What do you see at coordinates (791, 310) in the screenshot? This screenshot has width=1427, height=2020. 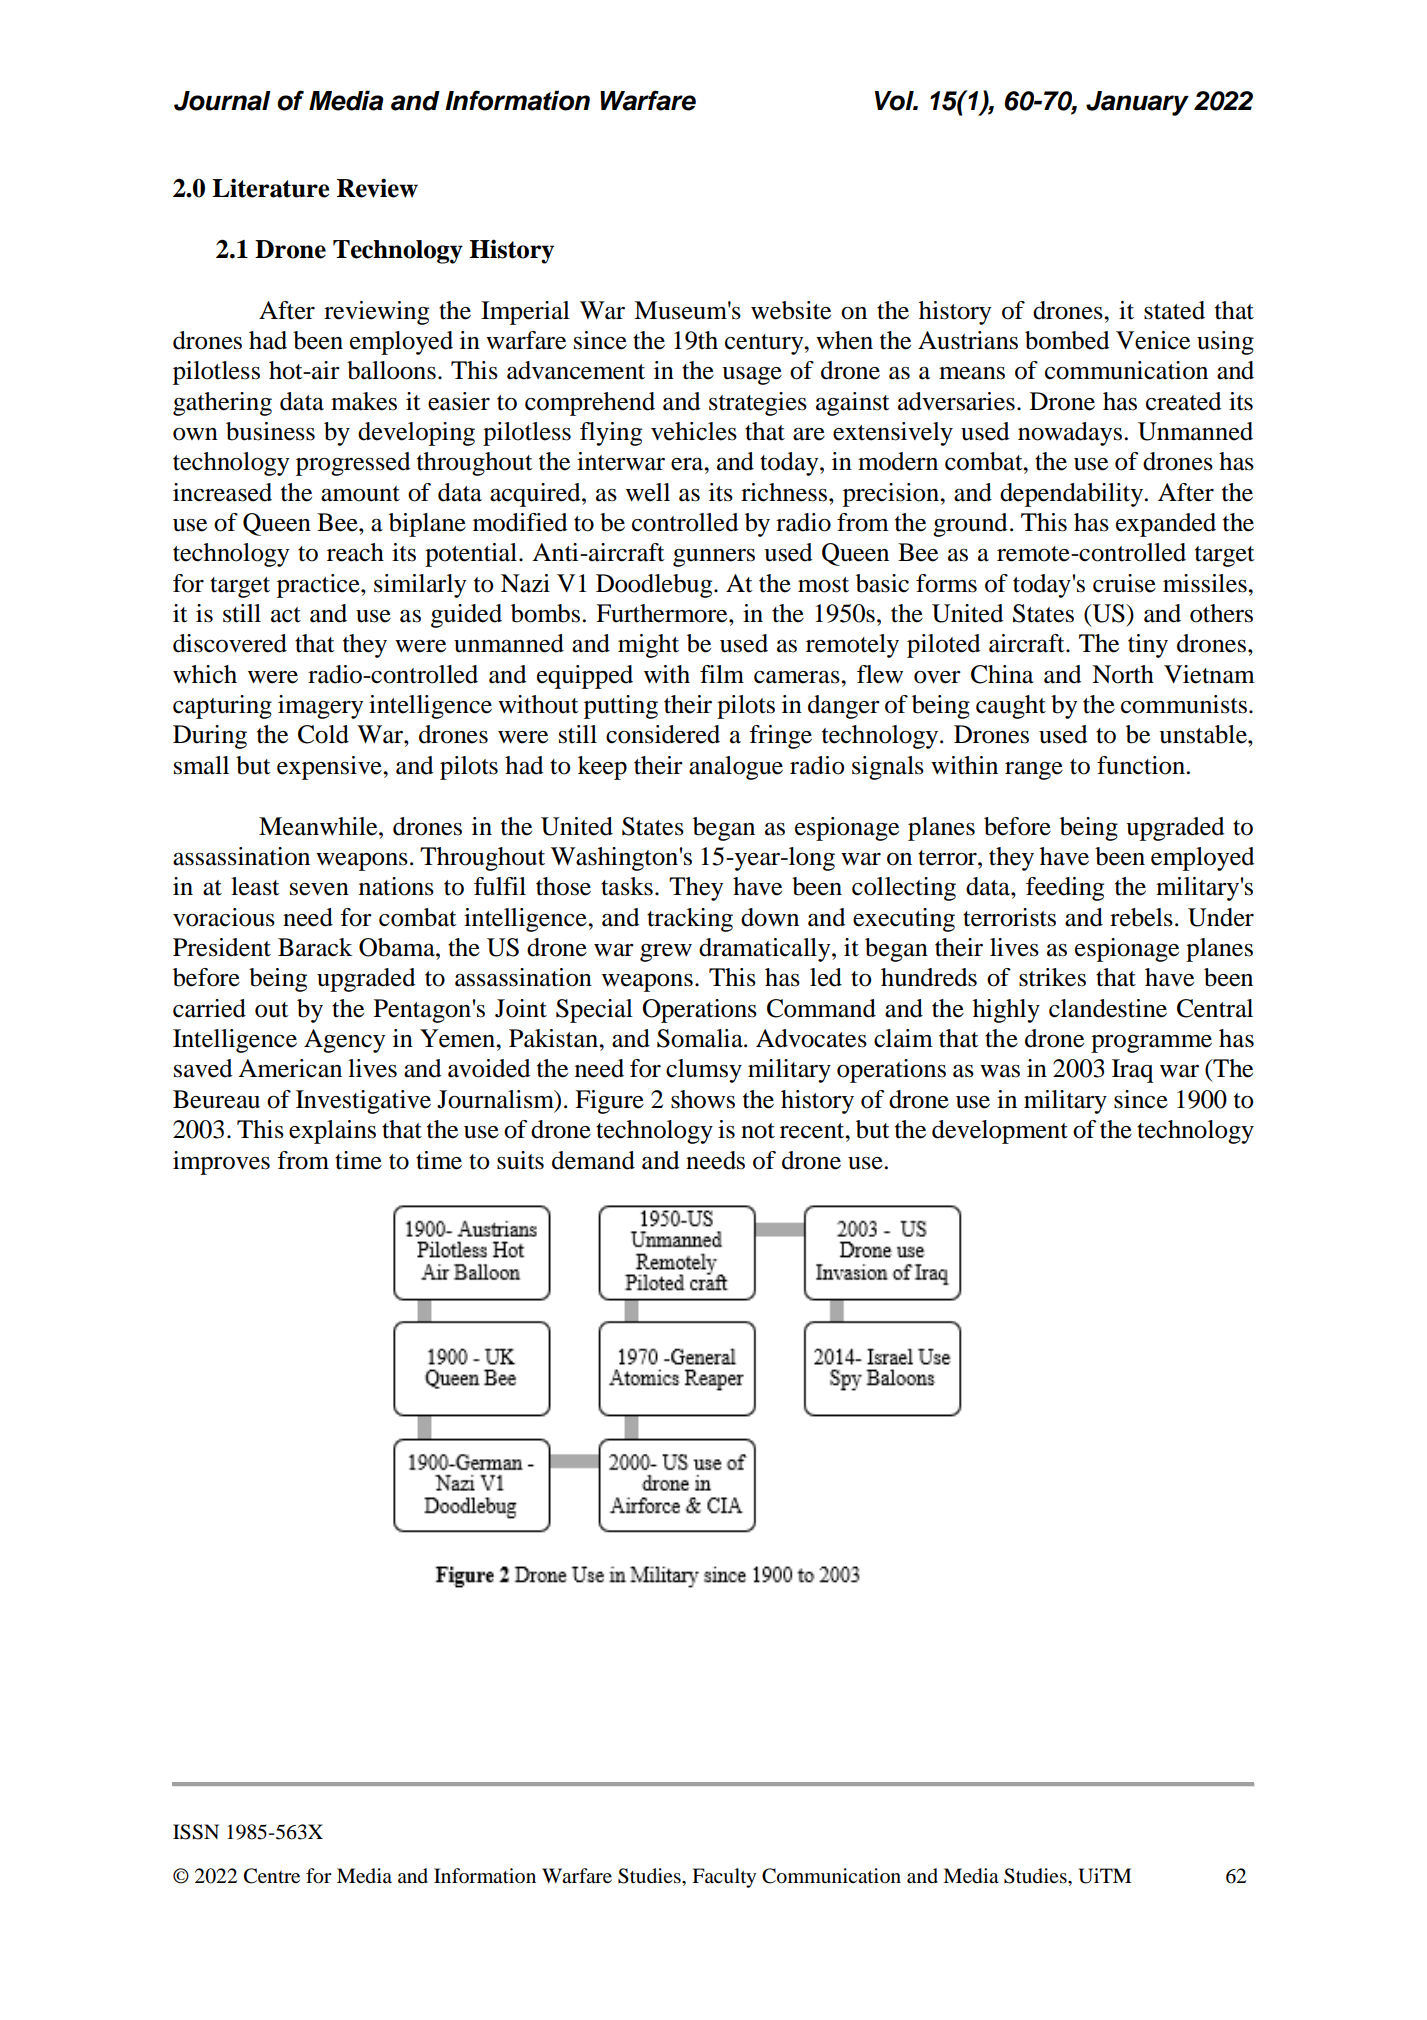 I see `website` at bounding box center [791, 310].
